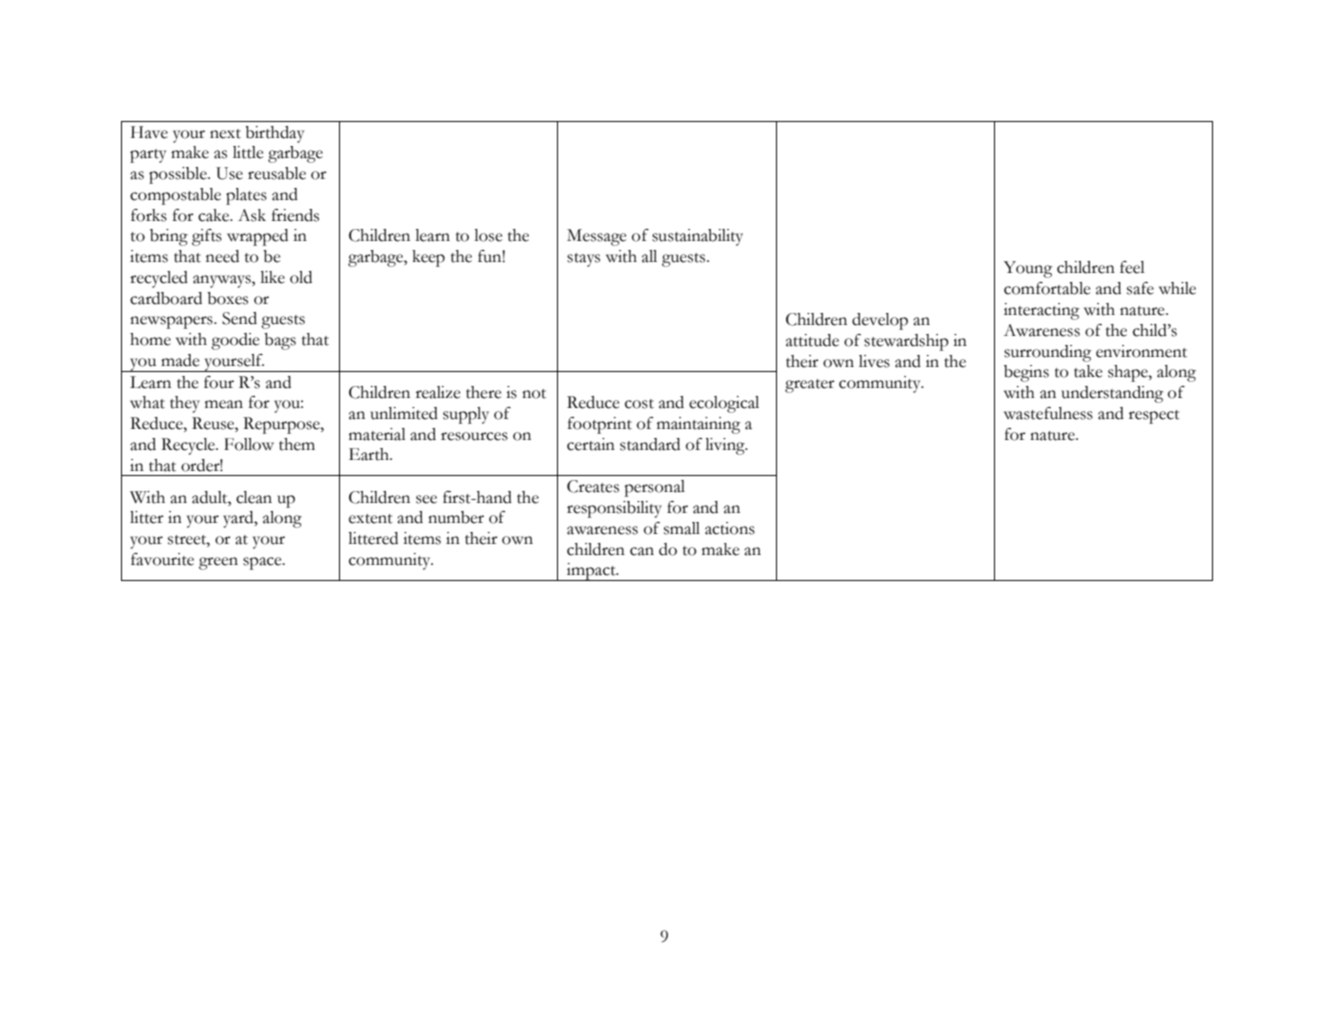 The width and height of the document is (1329, 1027). Describe the element at coordinates (280, 341) in the document. I see `bags` at that location.
